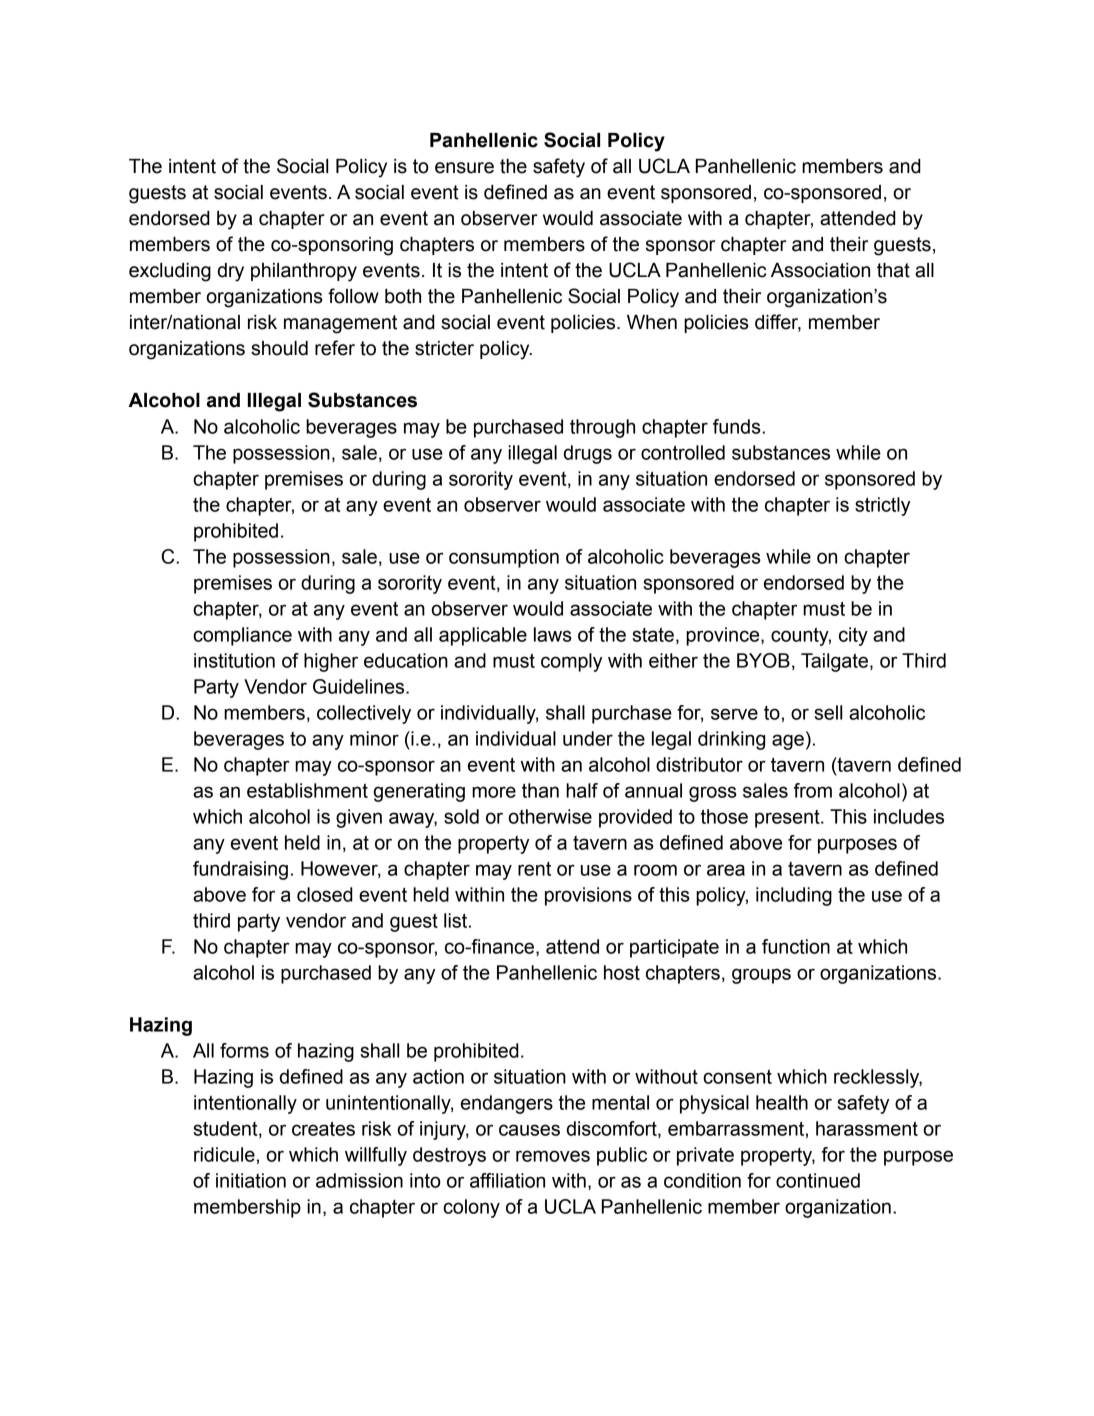  What do you see at coordinates (602, 428) in the screenshot?
I see `through` at bounding box center [602, 428].
